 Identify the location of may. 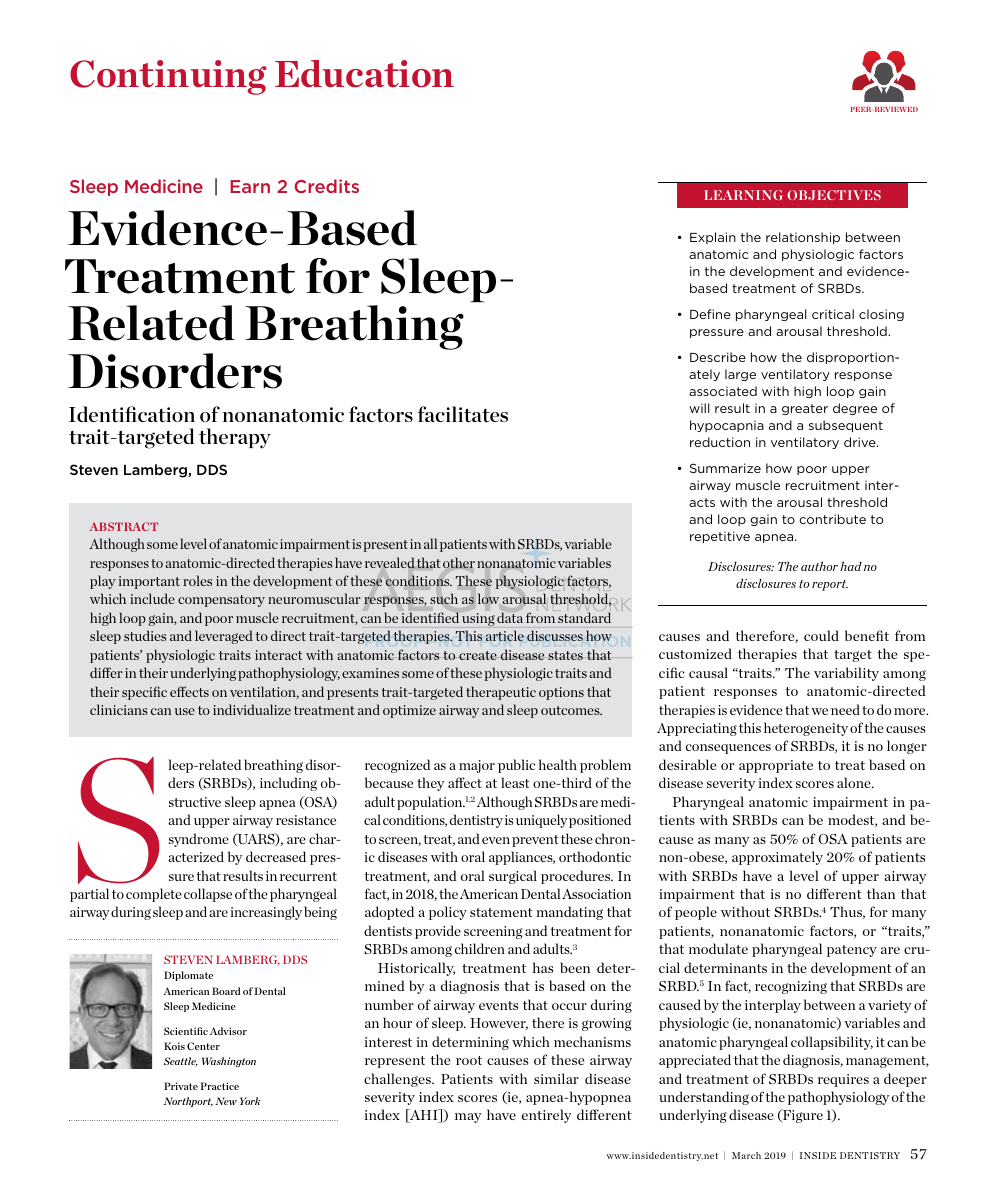
(468, 1118).
